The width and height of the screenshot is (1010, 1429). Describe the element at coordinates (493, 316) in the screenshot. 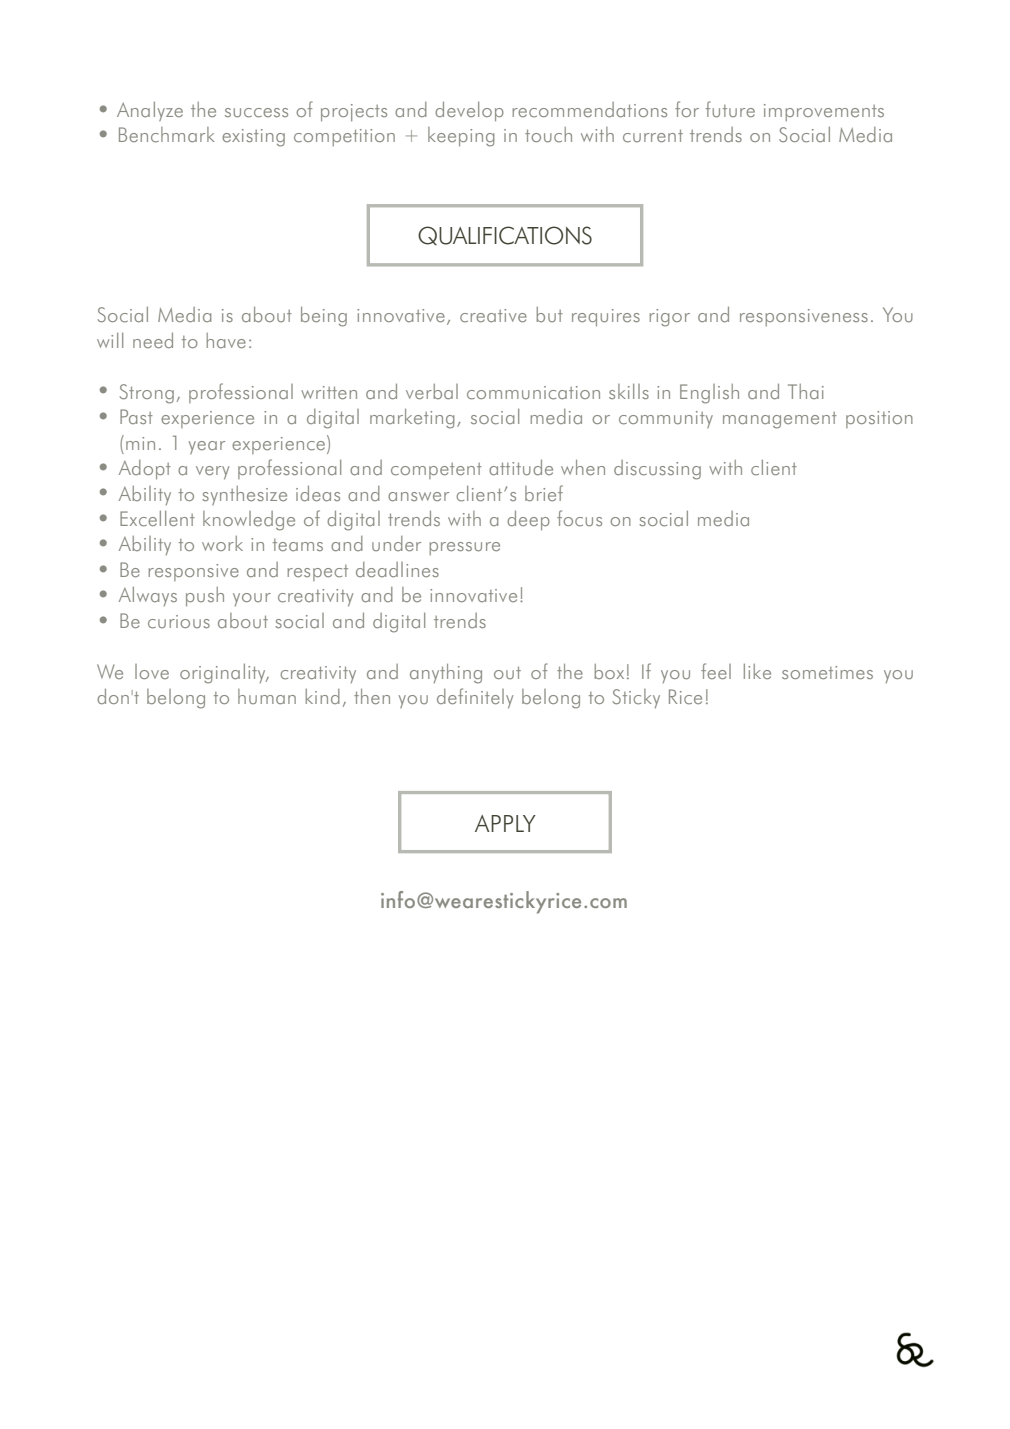

I see `creative` at that location.
